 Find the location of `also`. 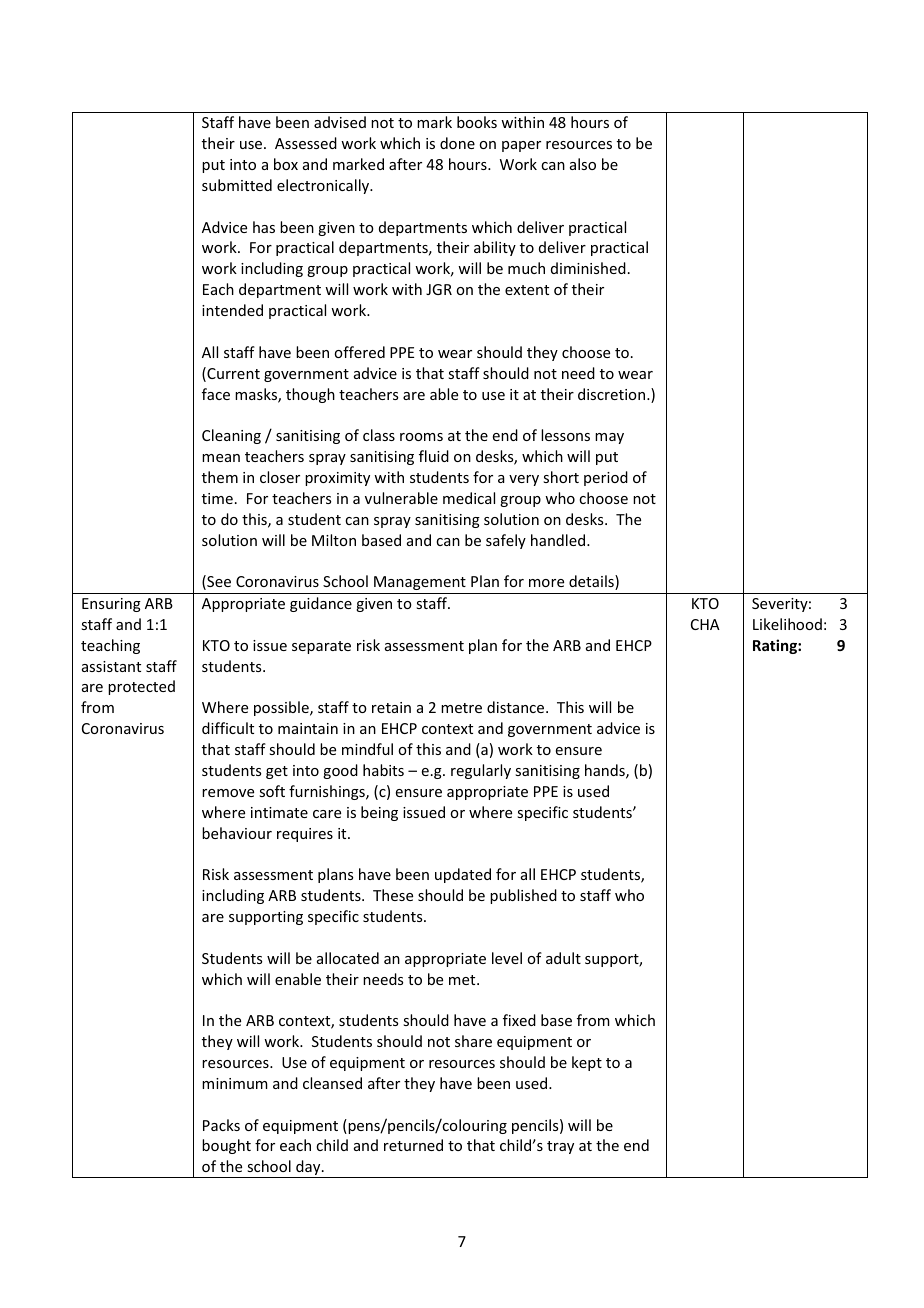

also is located at coordinates (583, 164).
